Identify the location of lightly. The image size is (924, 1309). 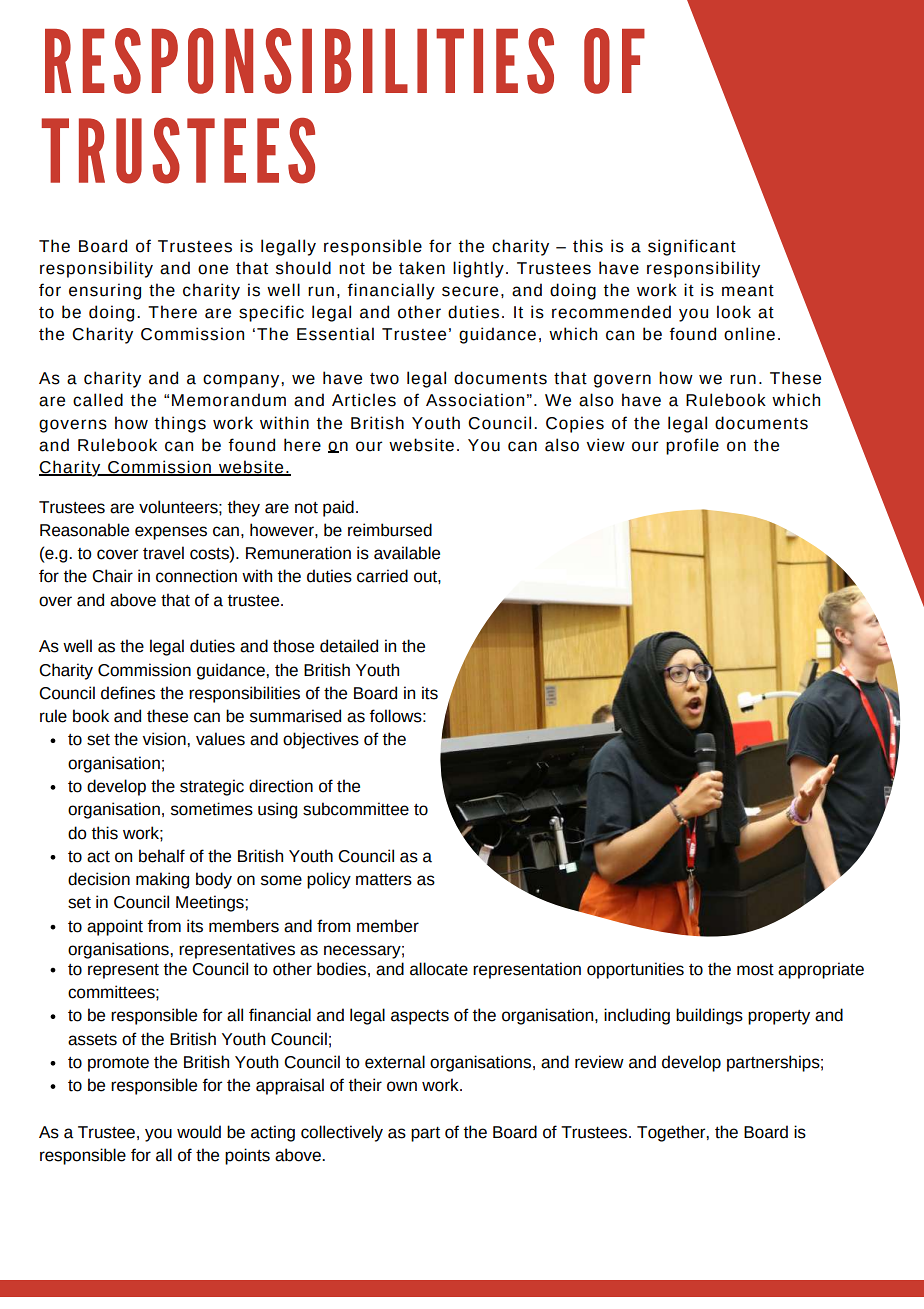
(478, 269).
